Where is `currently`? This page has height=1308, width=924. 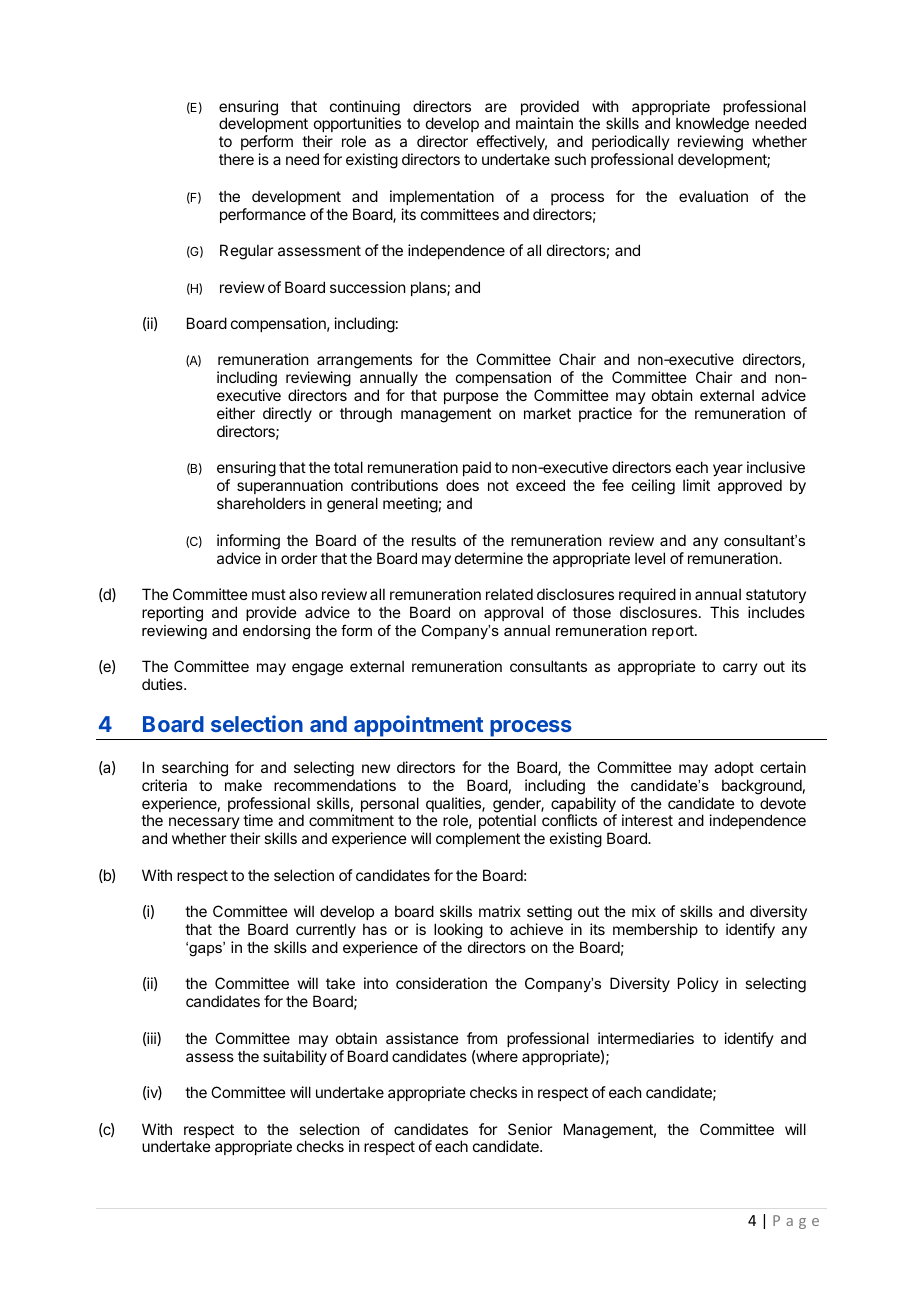
currently is located at coordinates (326, 930).
